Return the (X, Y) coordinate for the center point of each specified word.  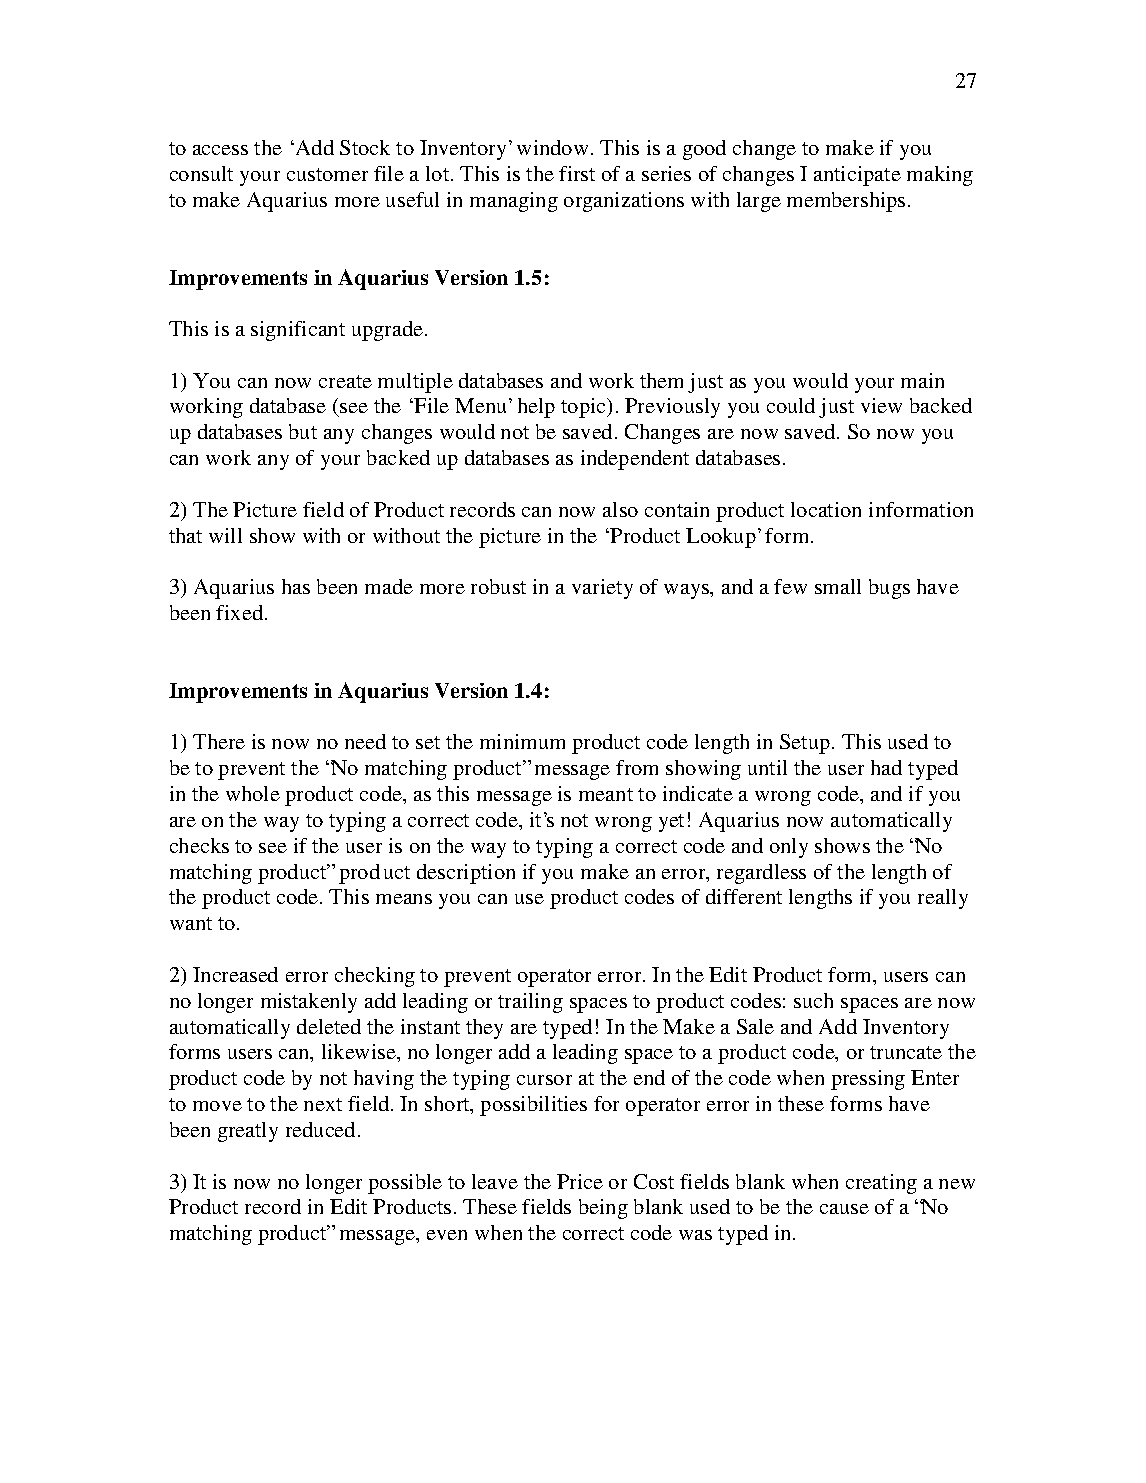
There (219, 741)
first (577, 173)
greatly (248, 1132)
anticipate (857, 176)
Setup (805, 744)
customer (327, 174)
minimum (522, 741)
